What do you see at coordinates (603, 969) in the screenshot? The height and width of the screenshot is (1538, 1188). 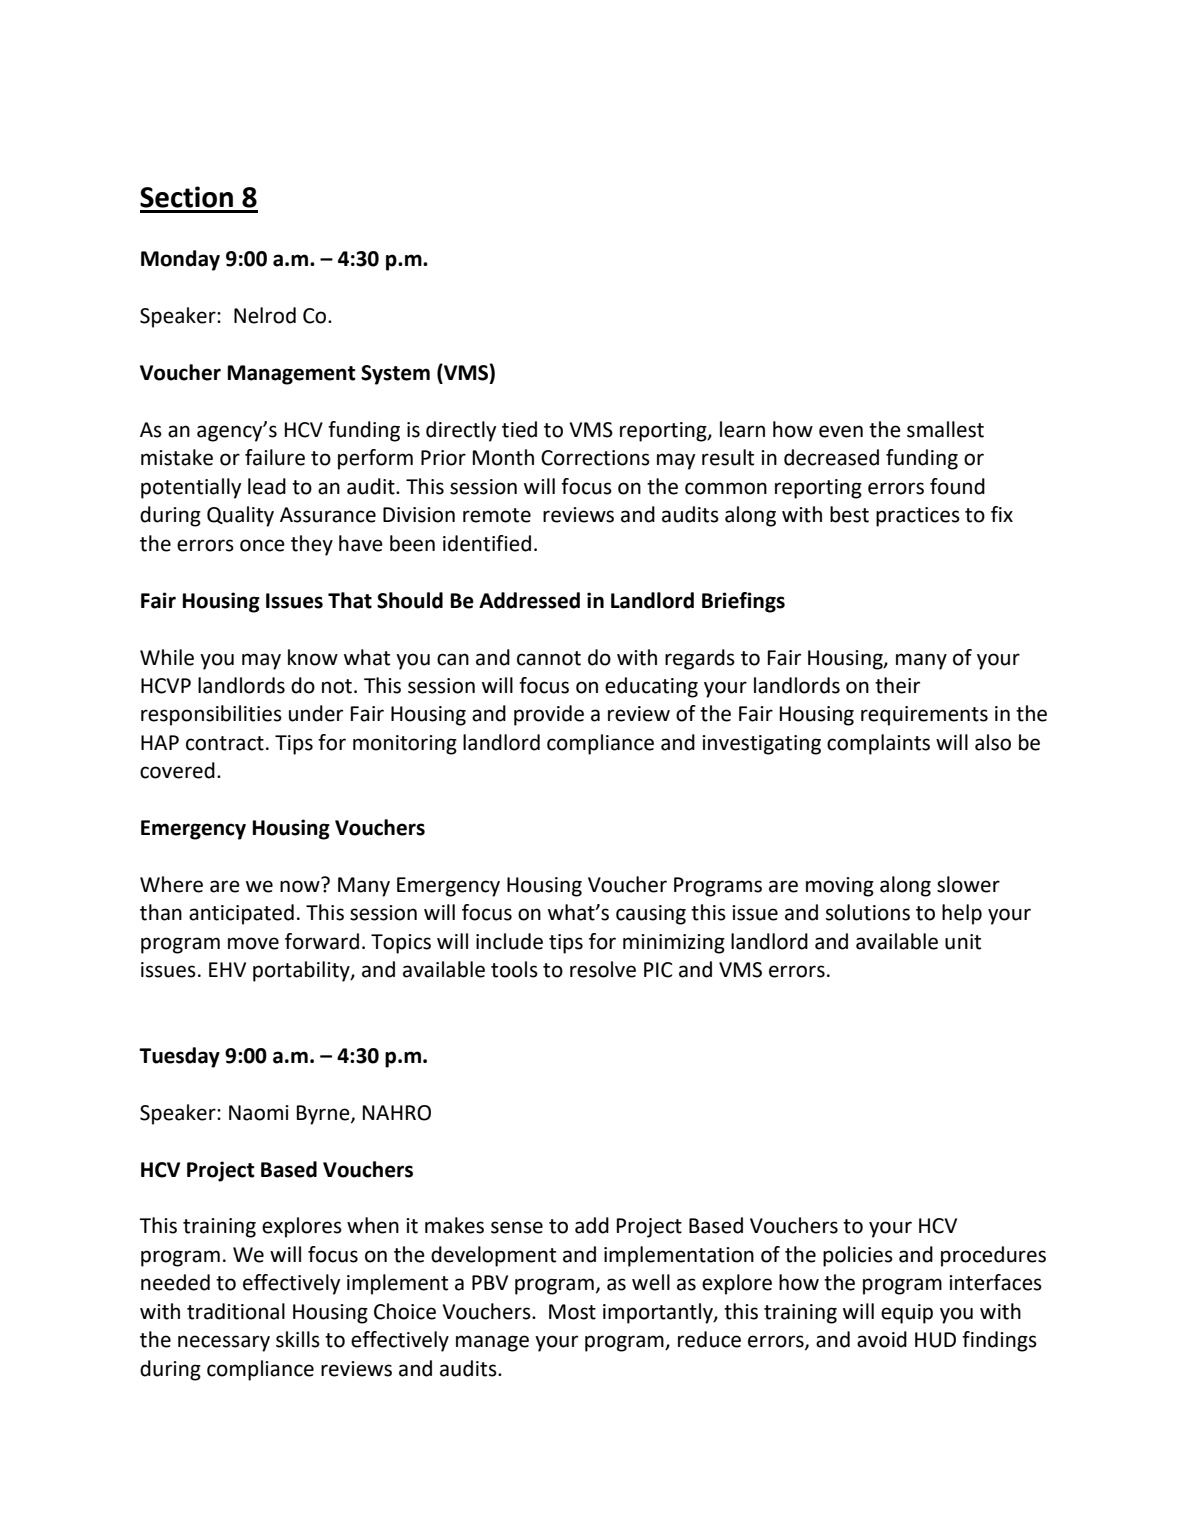 I see `resolve` at bounding box center [603, 969].
